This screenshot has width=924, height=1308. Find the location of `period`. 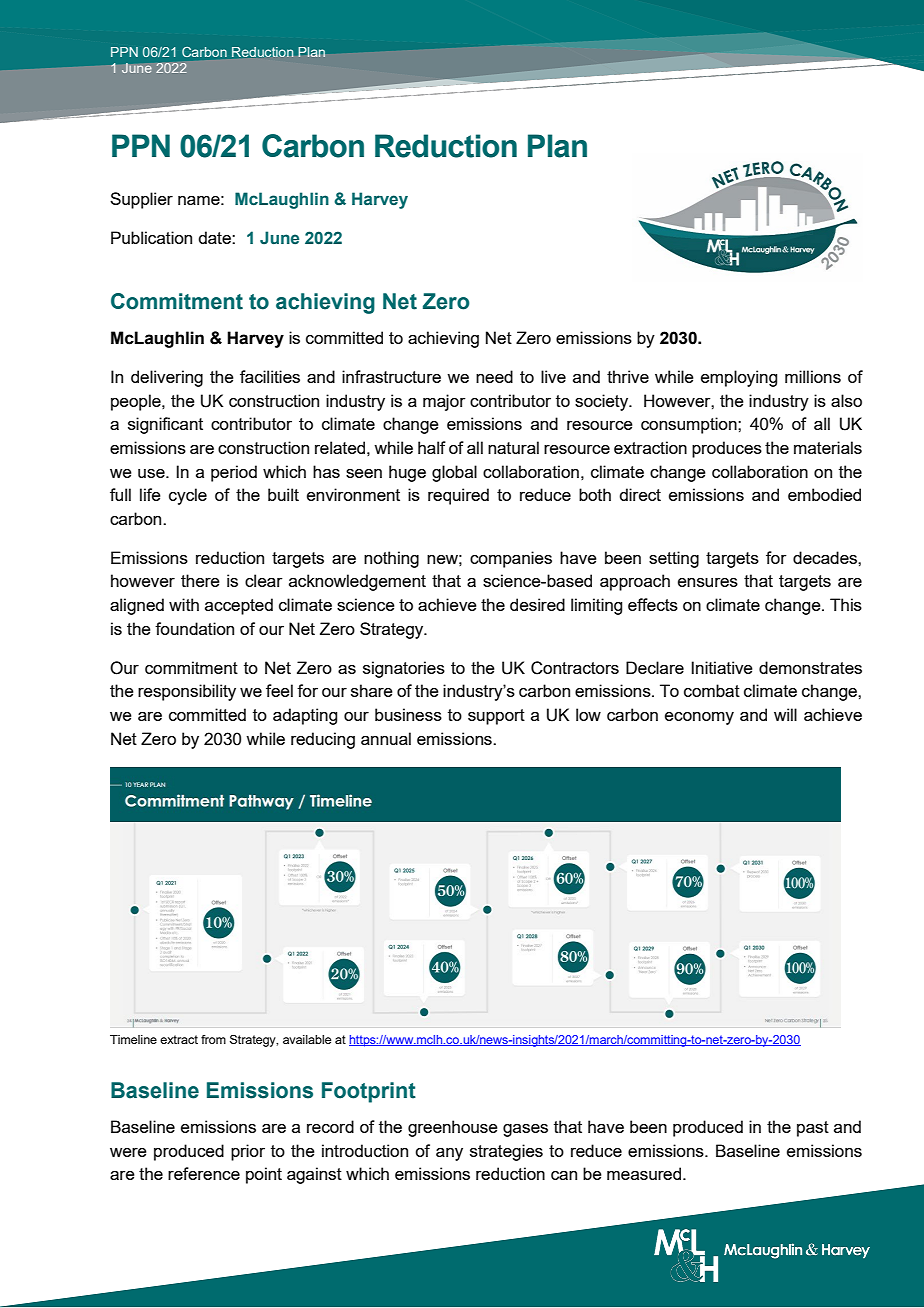

period is located at coordinates (234, 473).
